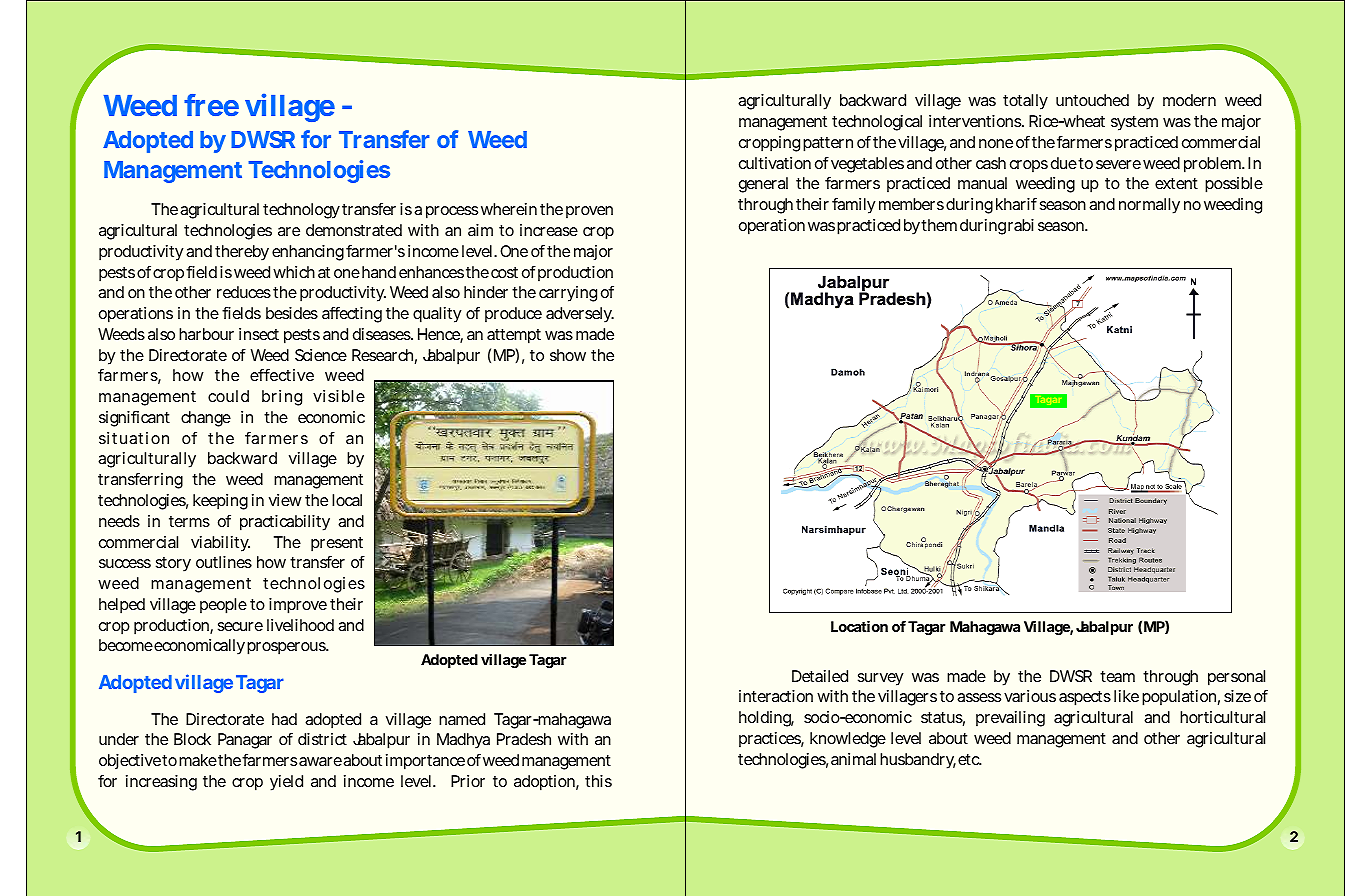 The image size is (1371, 896). I want to click on pattern, so click(828, 144).
